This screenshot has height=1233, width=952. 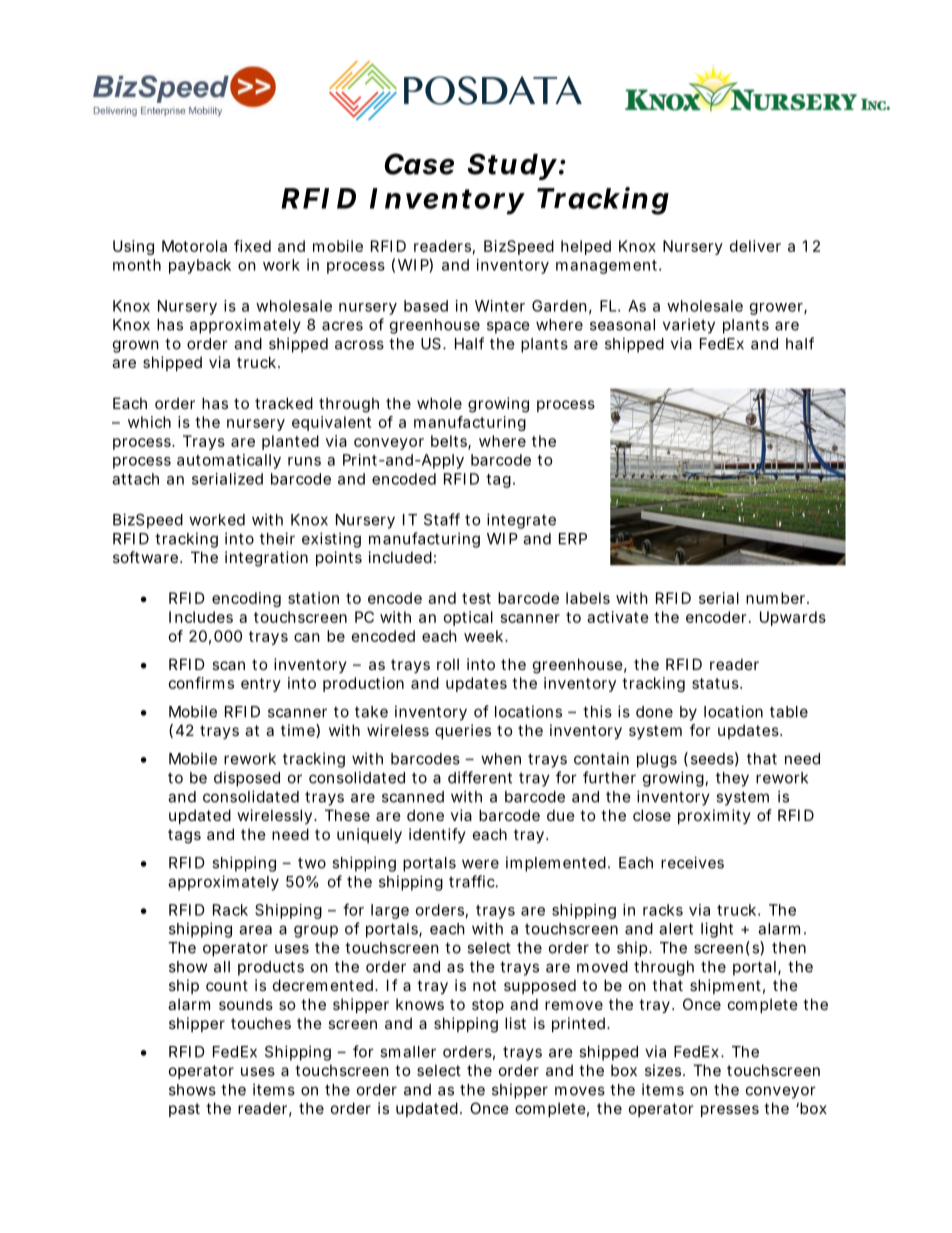 What do you see at coordinates (194, 246) in the screenshot?
I see `Motorola` at bounding box center [194, 246].
